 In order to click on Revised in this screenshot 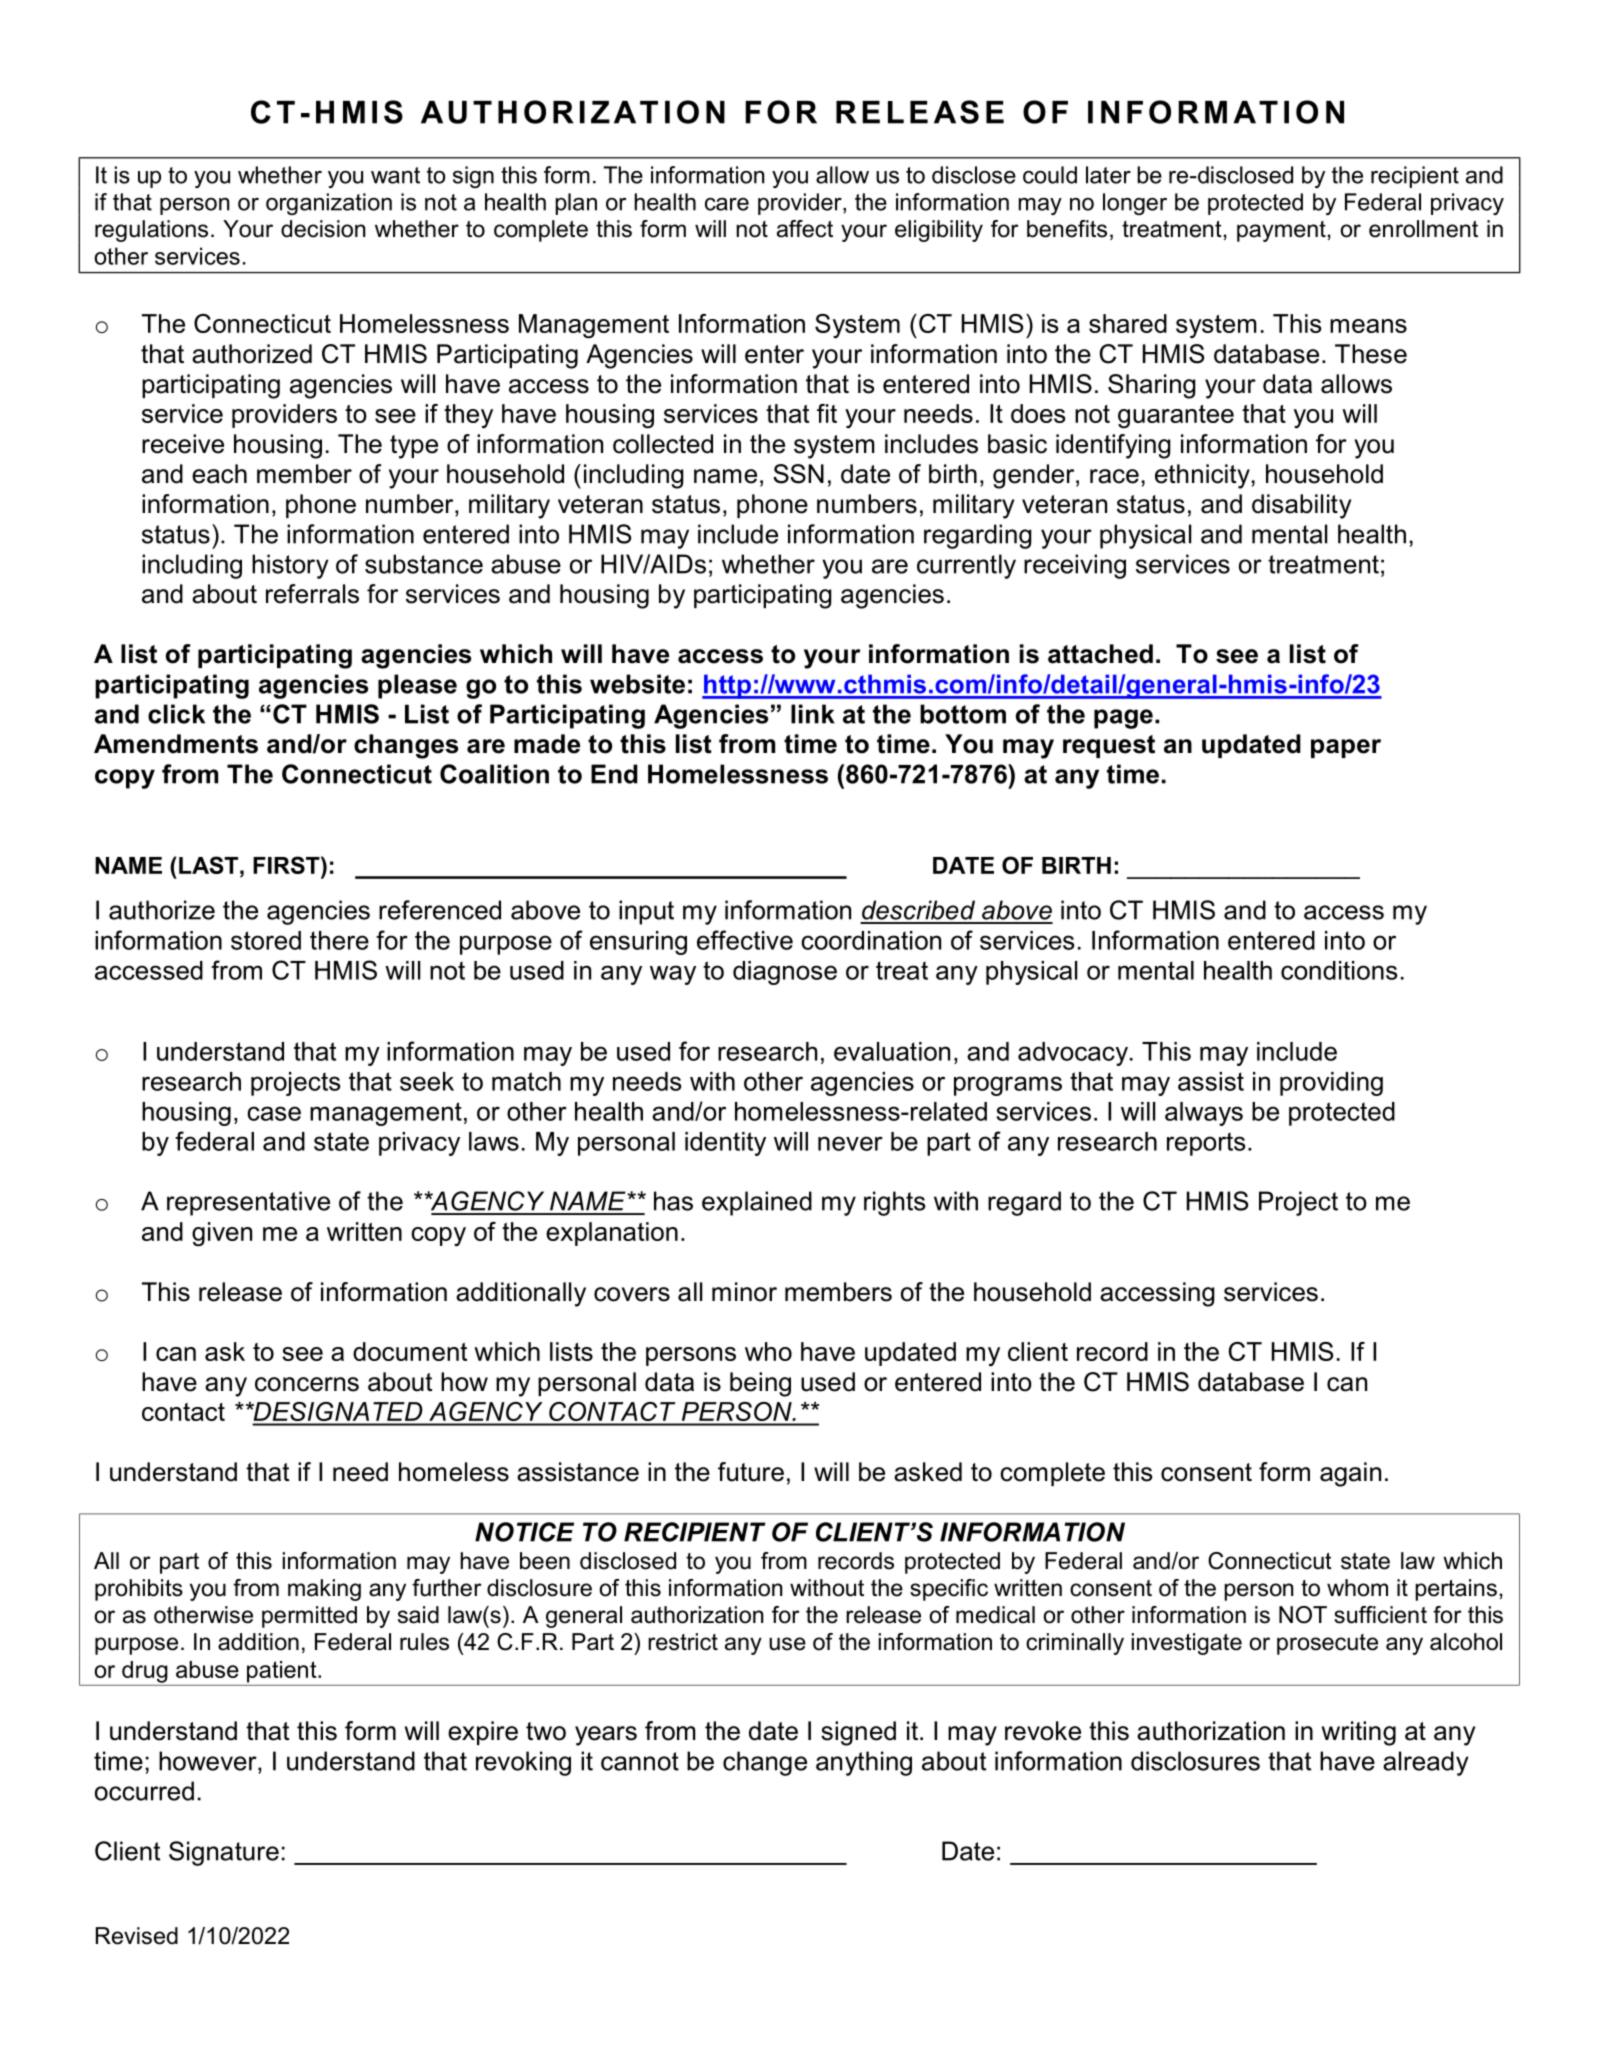, I will do `click(137, 1936)`.
